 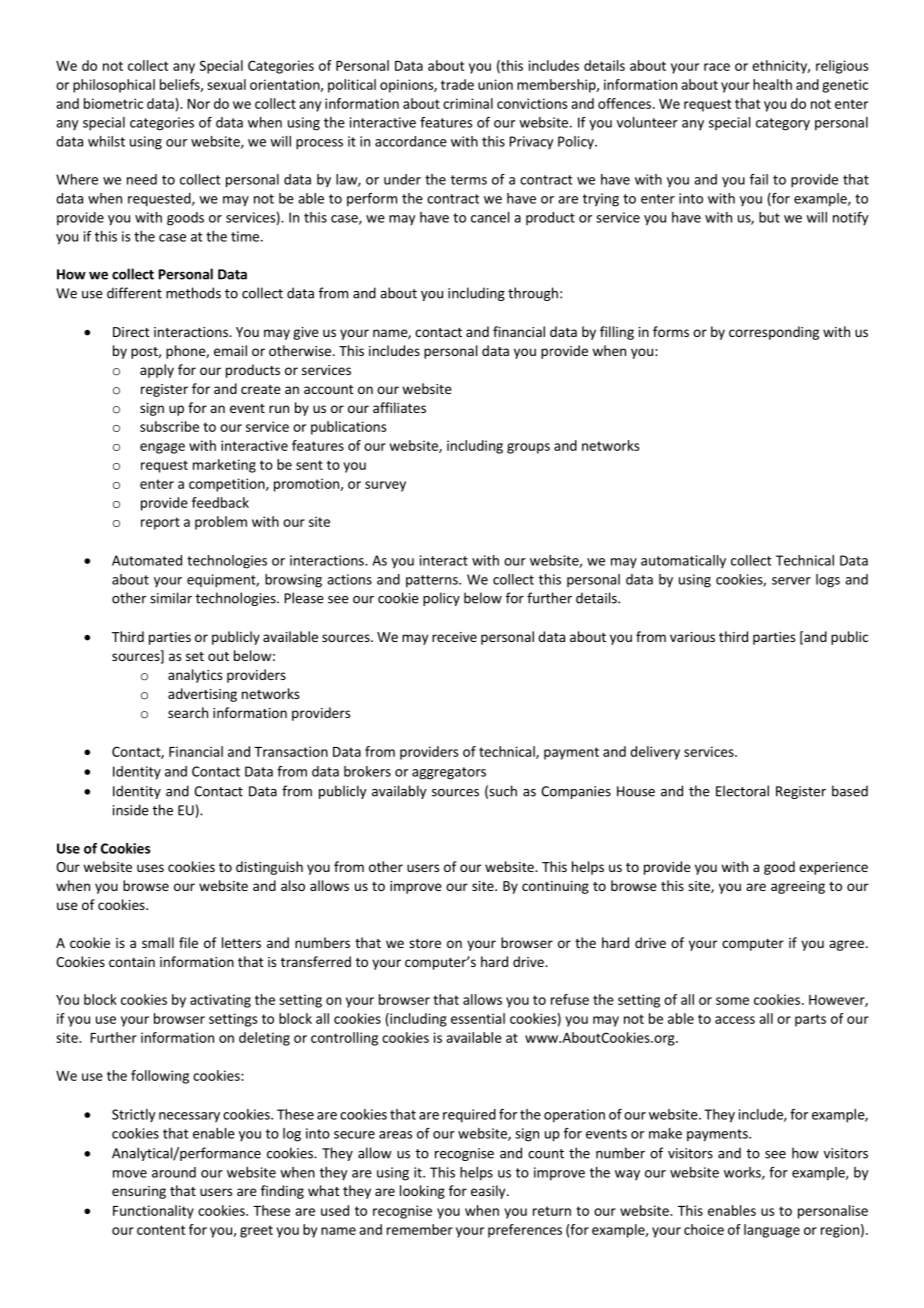 What do you see at coordinates (468, 103) in the page?
I see `criminal` at bounding box center [468, 103].
